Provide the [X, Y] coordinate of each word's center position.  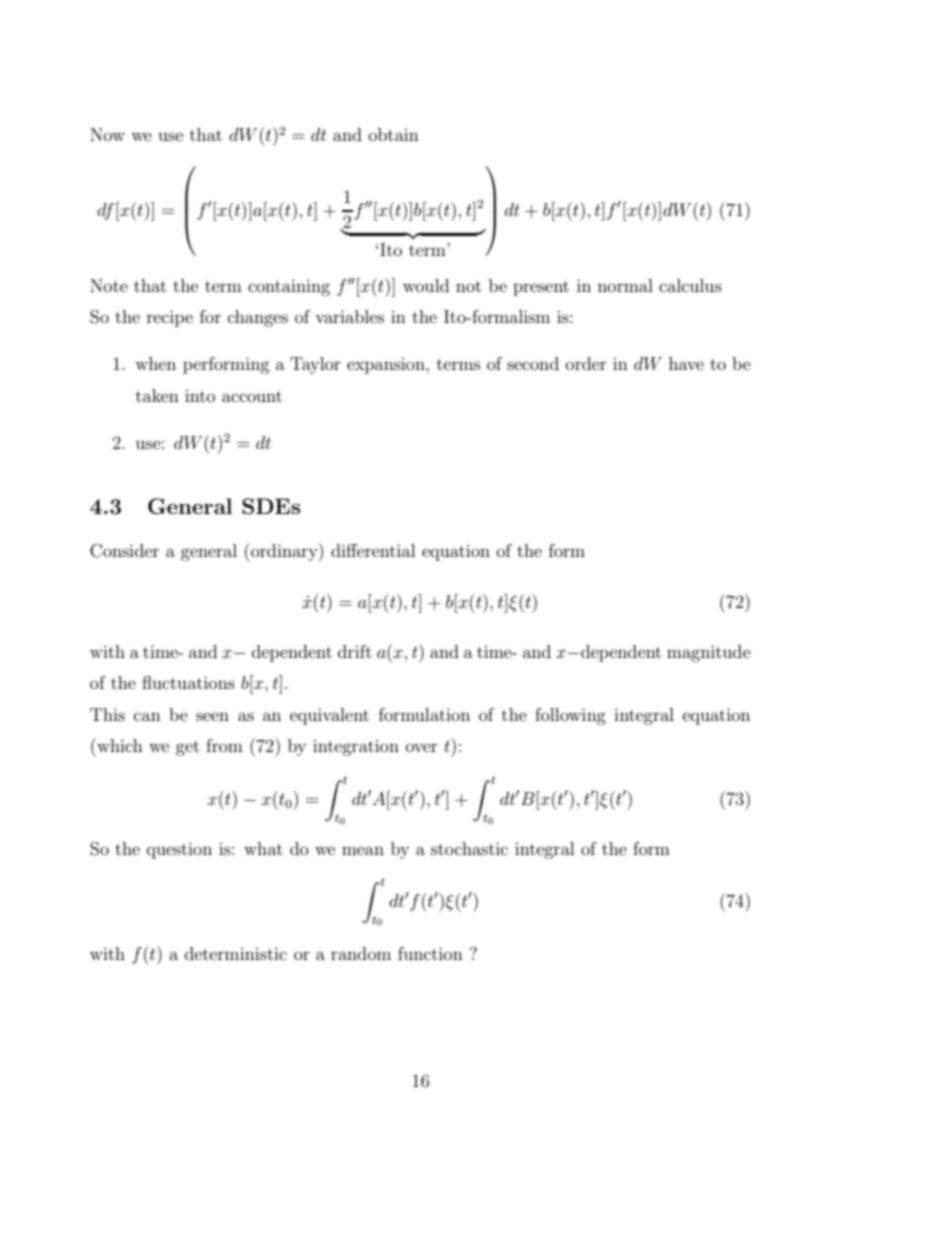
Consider [124, 551]
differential [373, 550]
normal [625, 285]
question [179, 850]
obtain [394, 134]
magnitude [709, 653]
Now [107, 134]
